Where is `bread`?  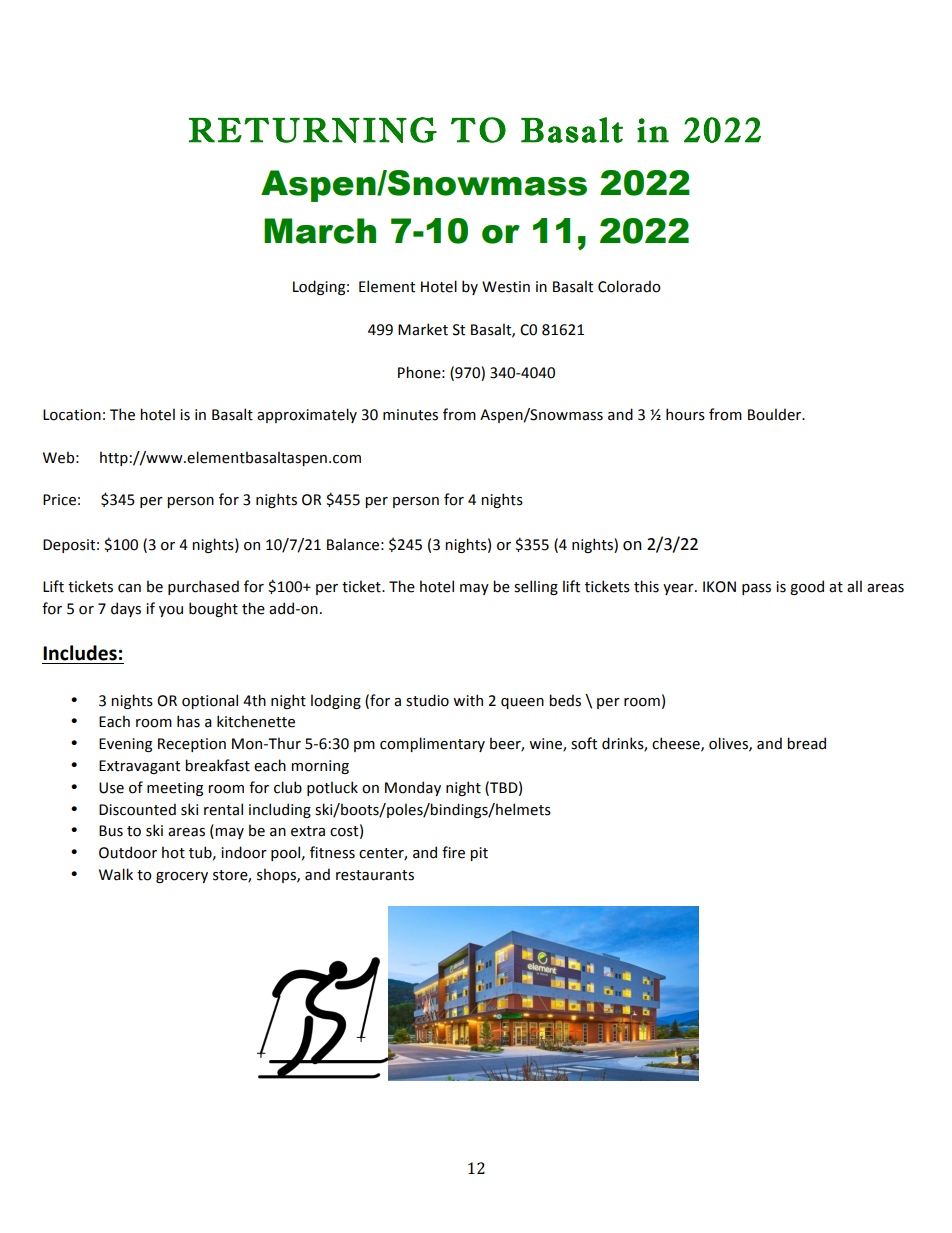 bread is located at coordinates (806, 743).
